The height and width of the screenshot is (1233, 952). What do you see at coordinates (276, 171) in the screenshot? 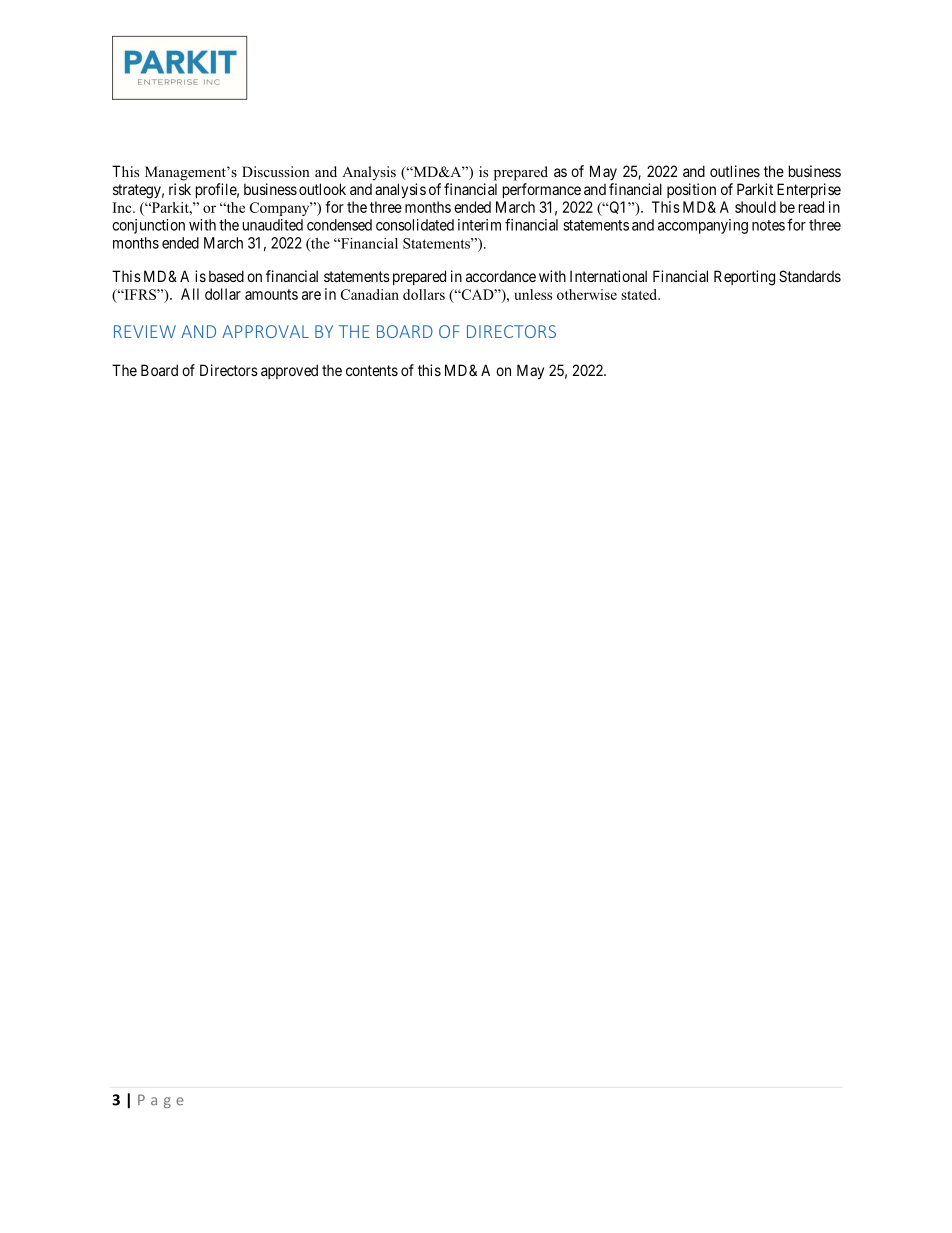
I see `Discussion` at bounding box center [276, 171].
